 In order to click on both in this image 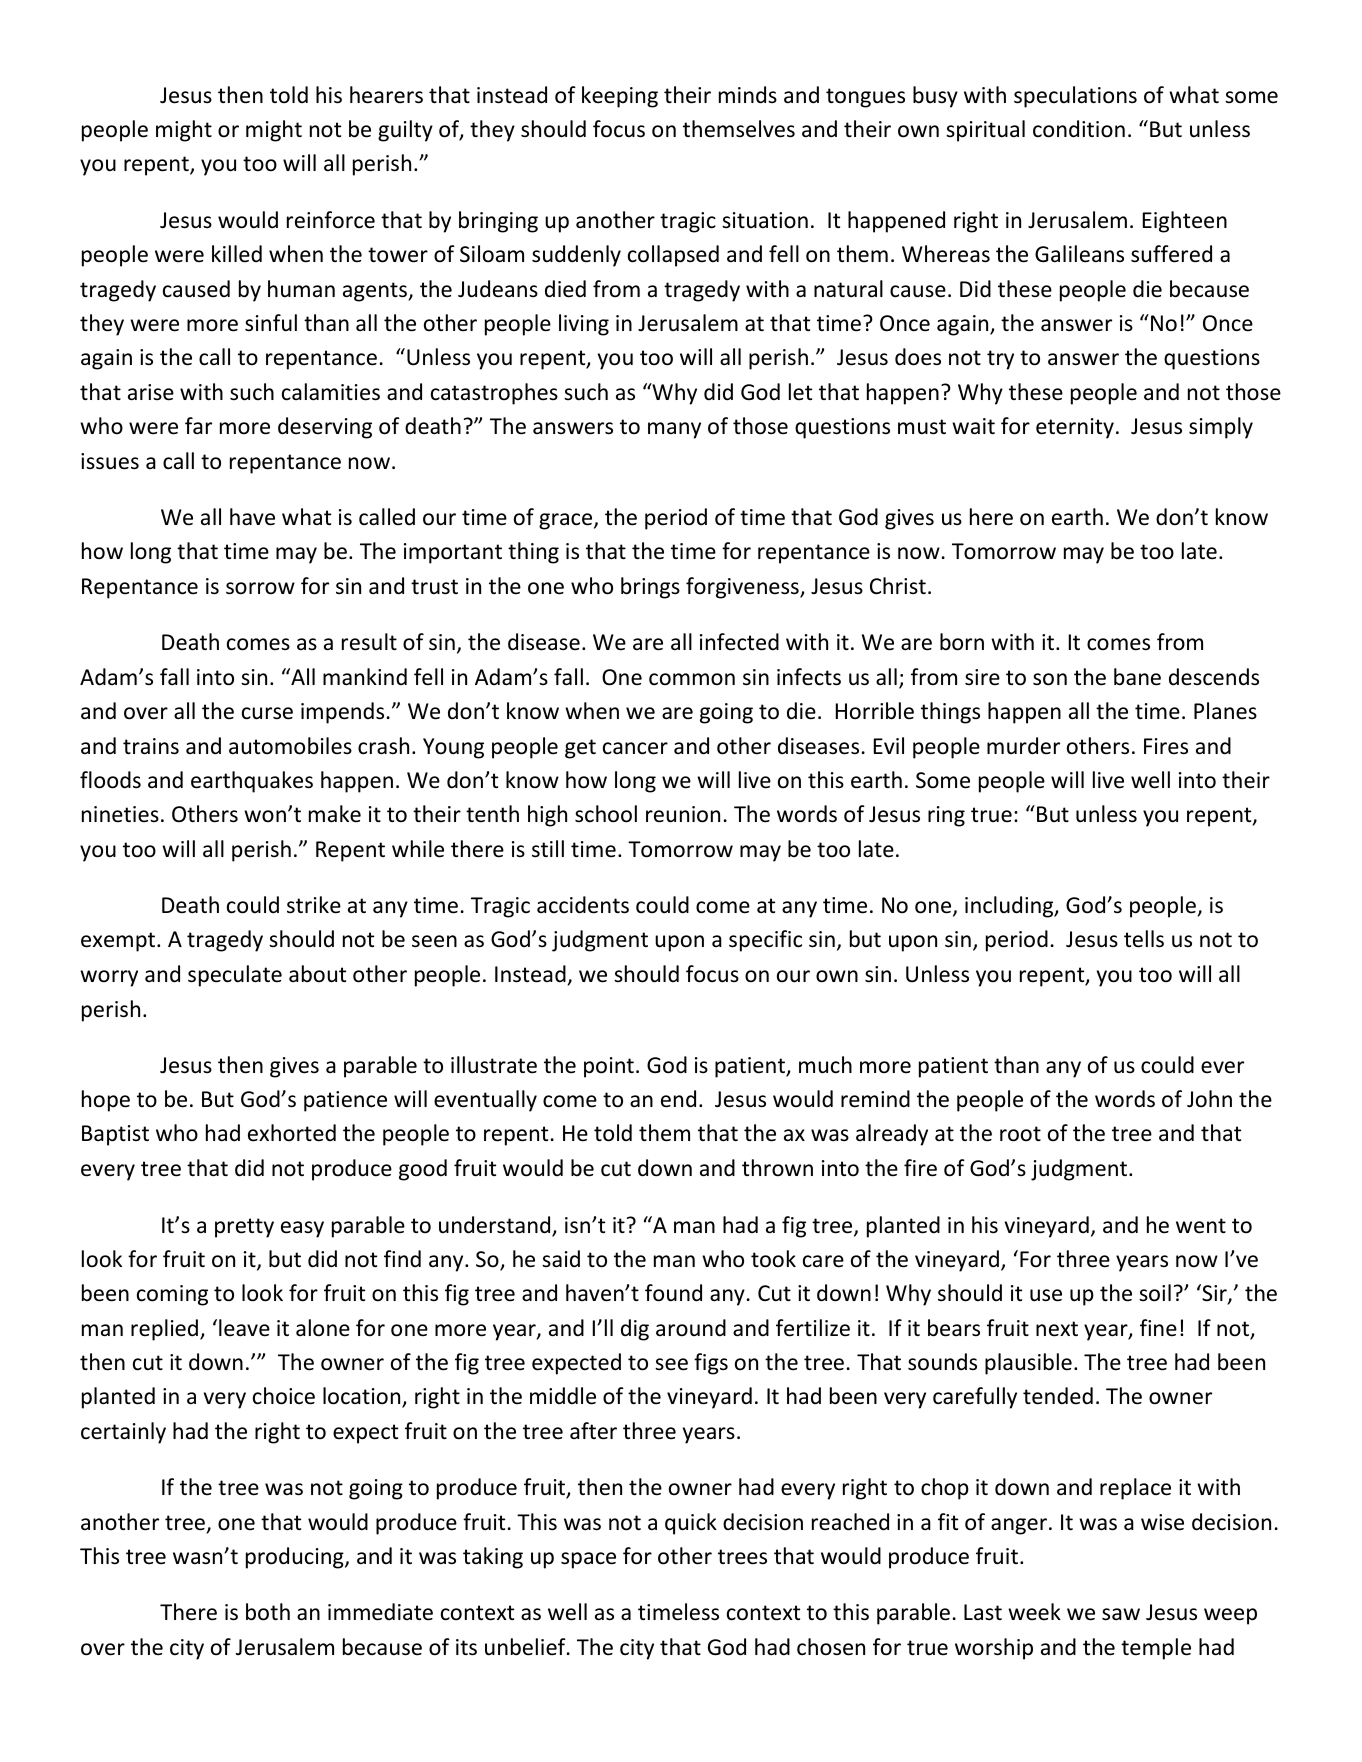, I will do `click(268, 1612)`.
